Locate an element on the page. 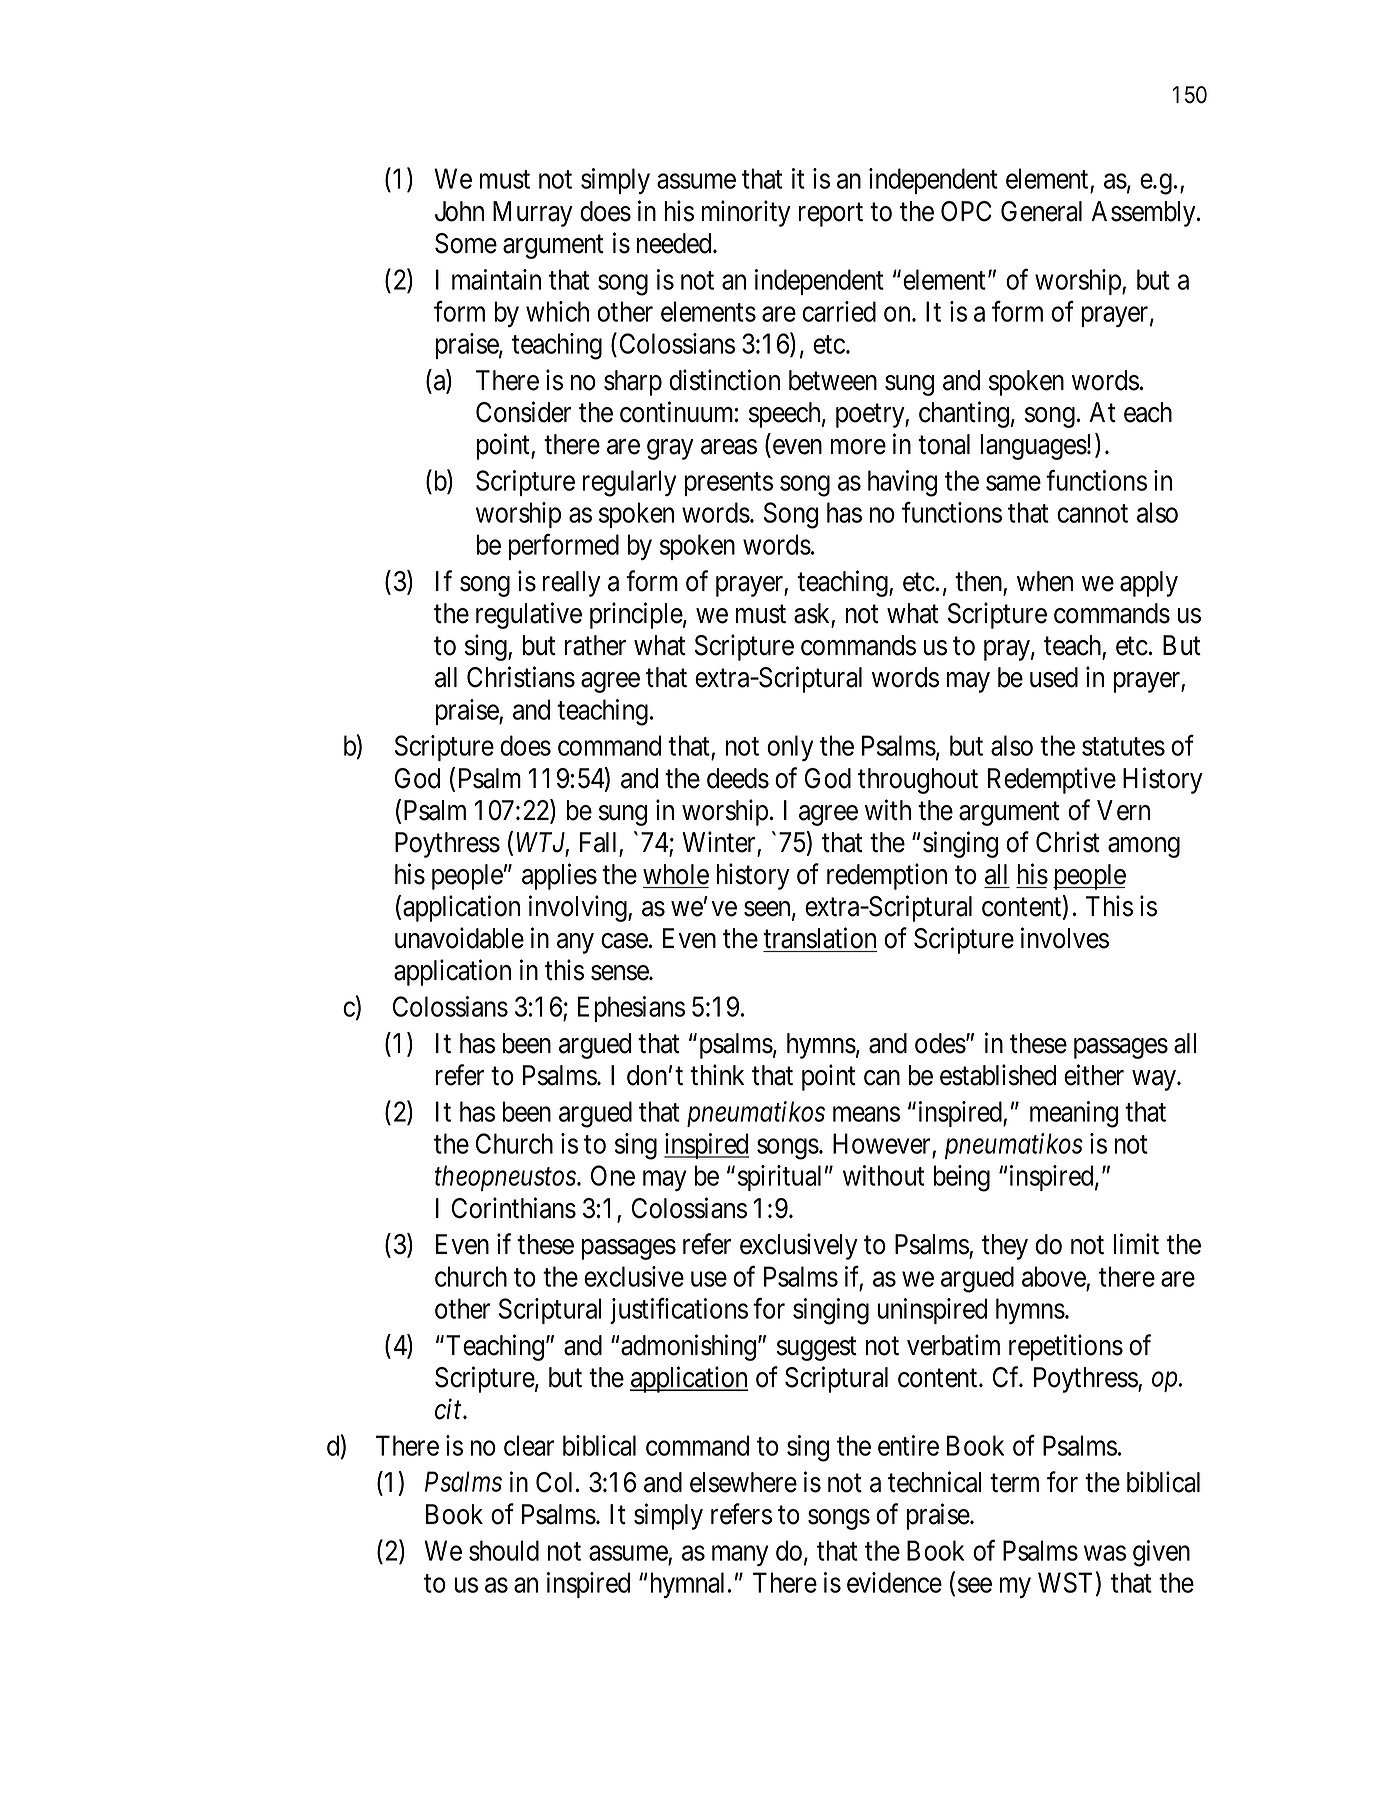 The height and width of the document is (1794, 1386). General is located at coordinates (1041, 211).
